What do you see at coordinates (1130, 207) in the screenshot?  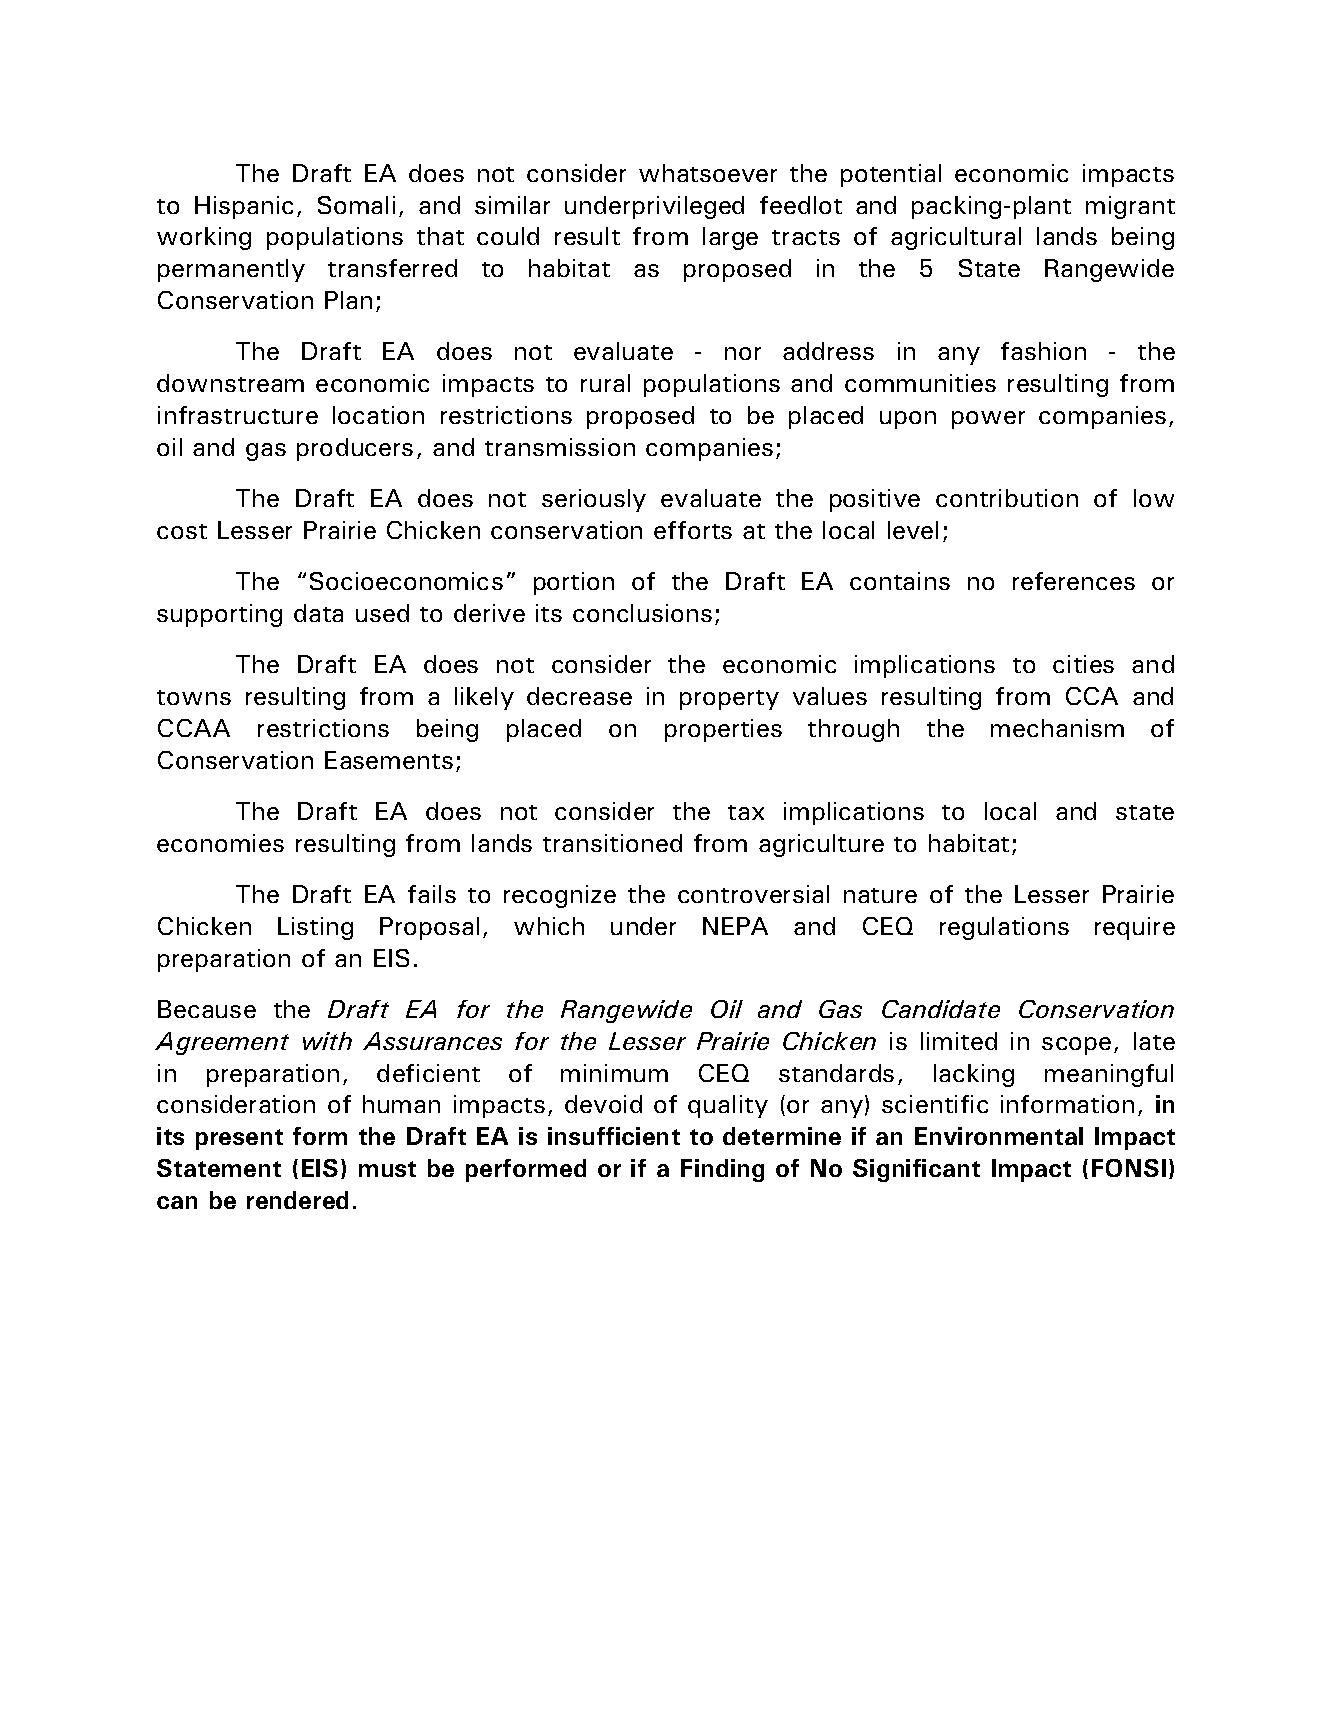 I see `migrant` at bounding box center [1130, 207].
